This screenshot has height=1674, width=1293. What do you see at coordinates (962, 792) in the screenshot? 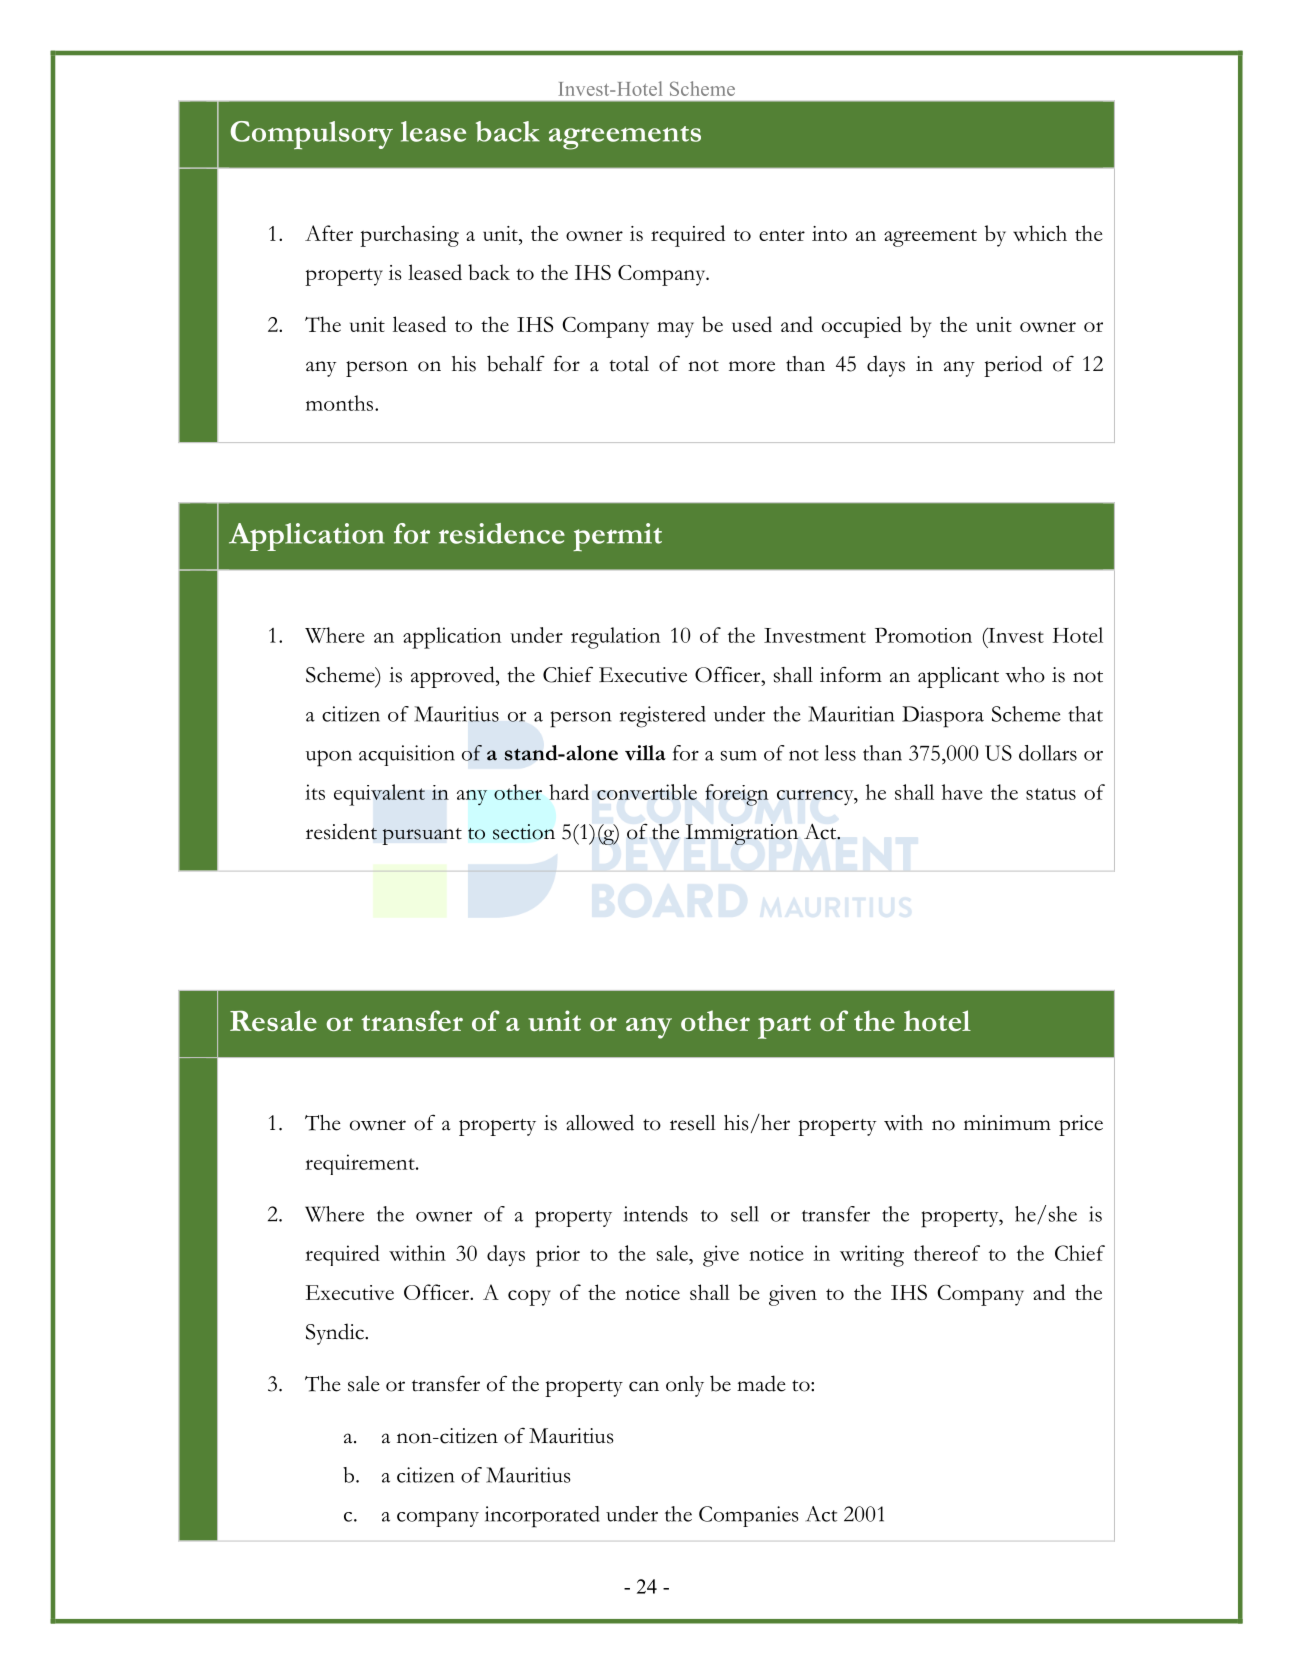
I see `have` at bounding box center [962, 792].
